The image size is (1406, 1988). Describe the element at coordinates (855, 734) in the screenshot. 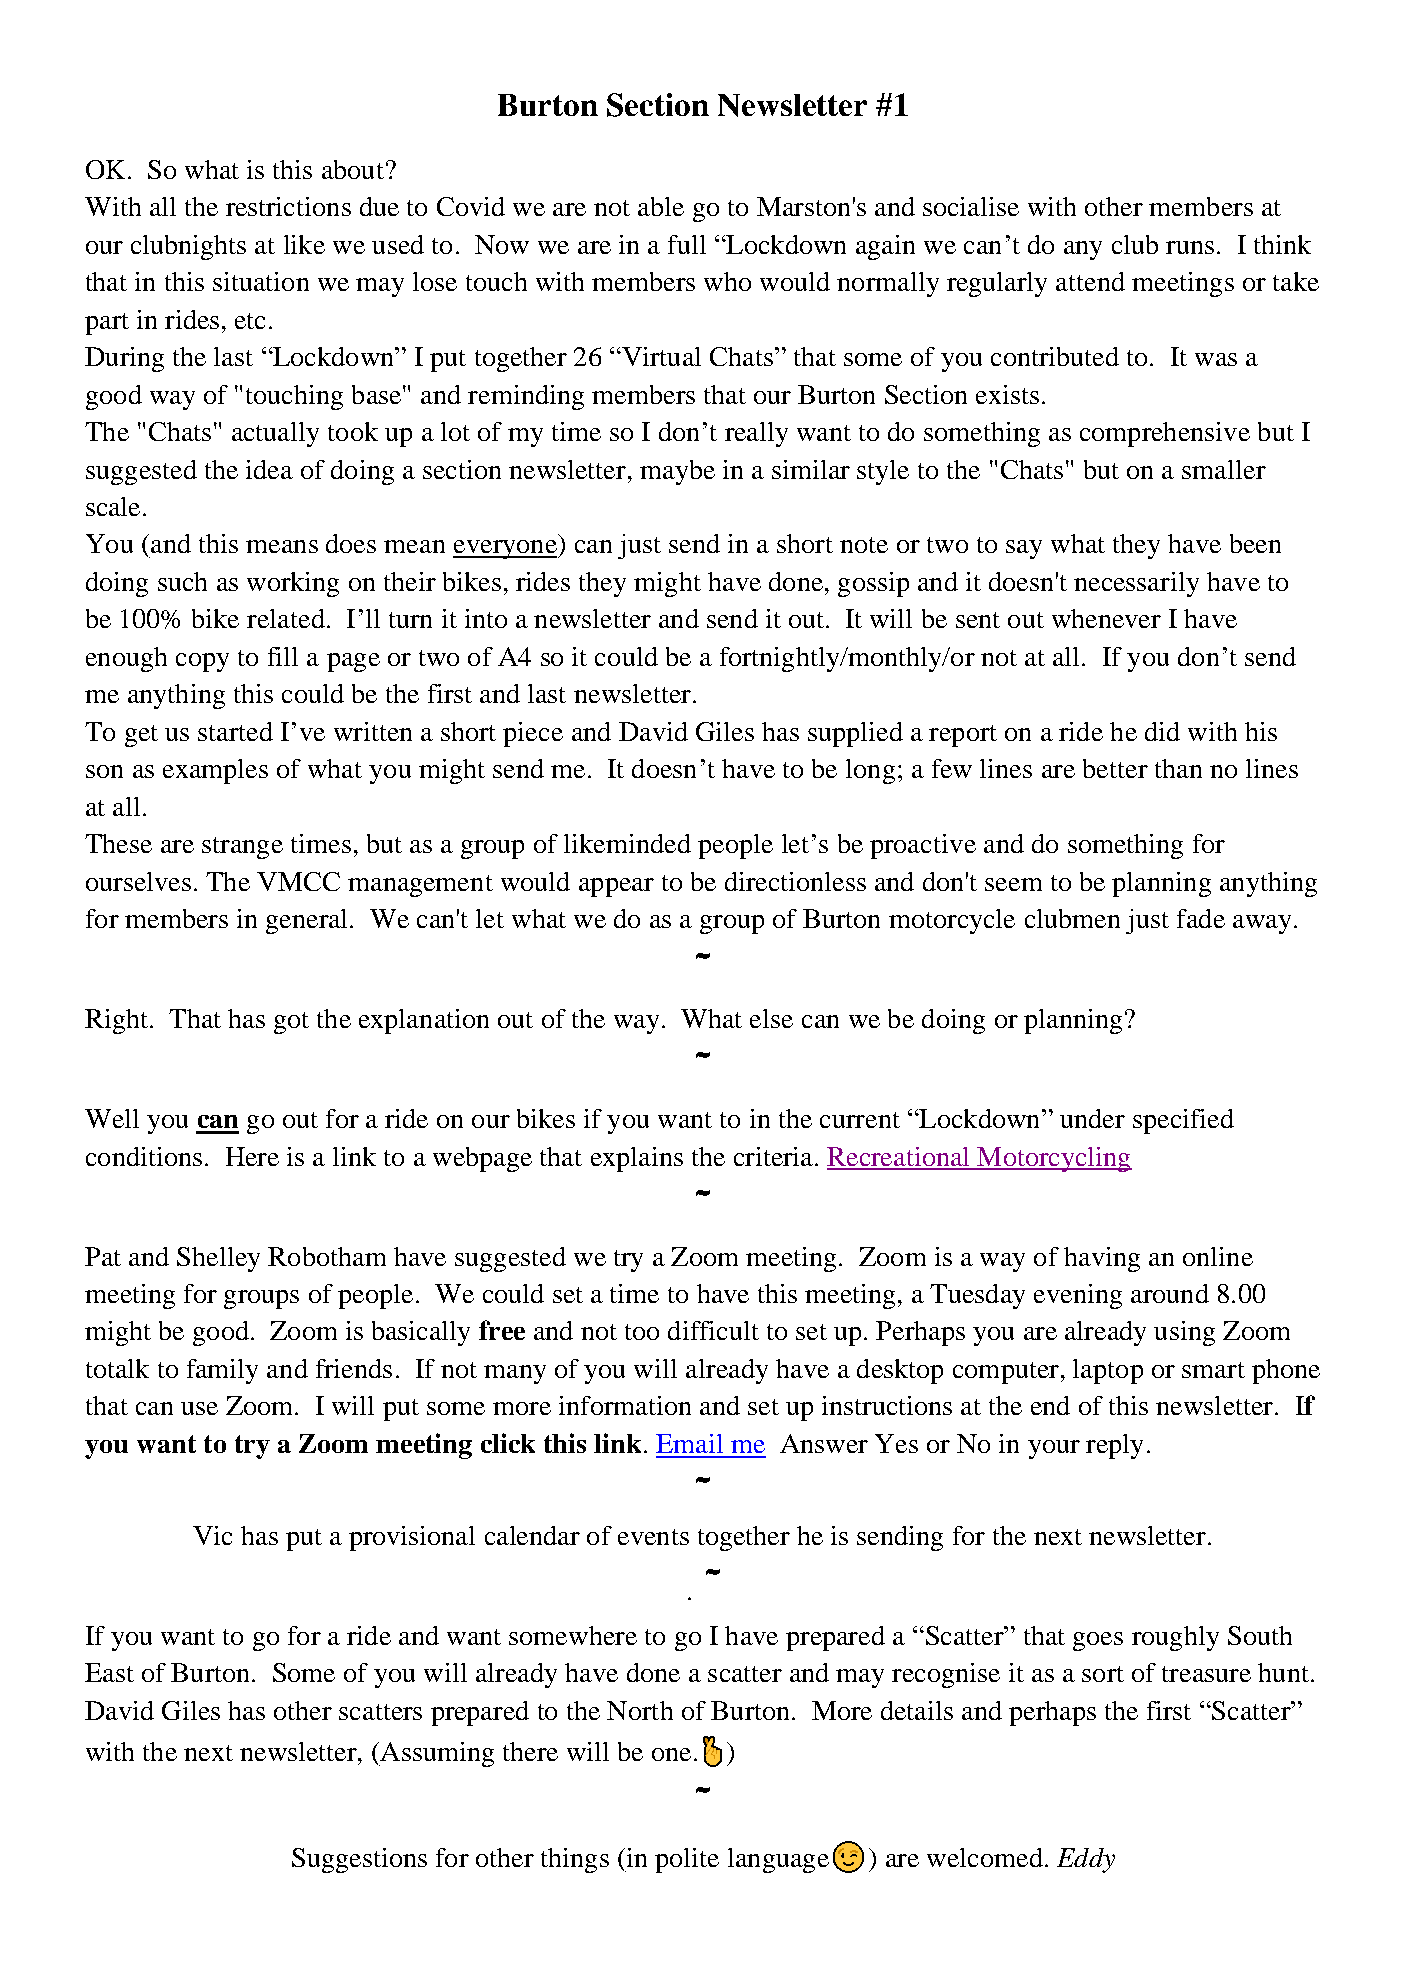

I see `supplied` at that location.
